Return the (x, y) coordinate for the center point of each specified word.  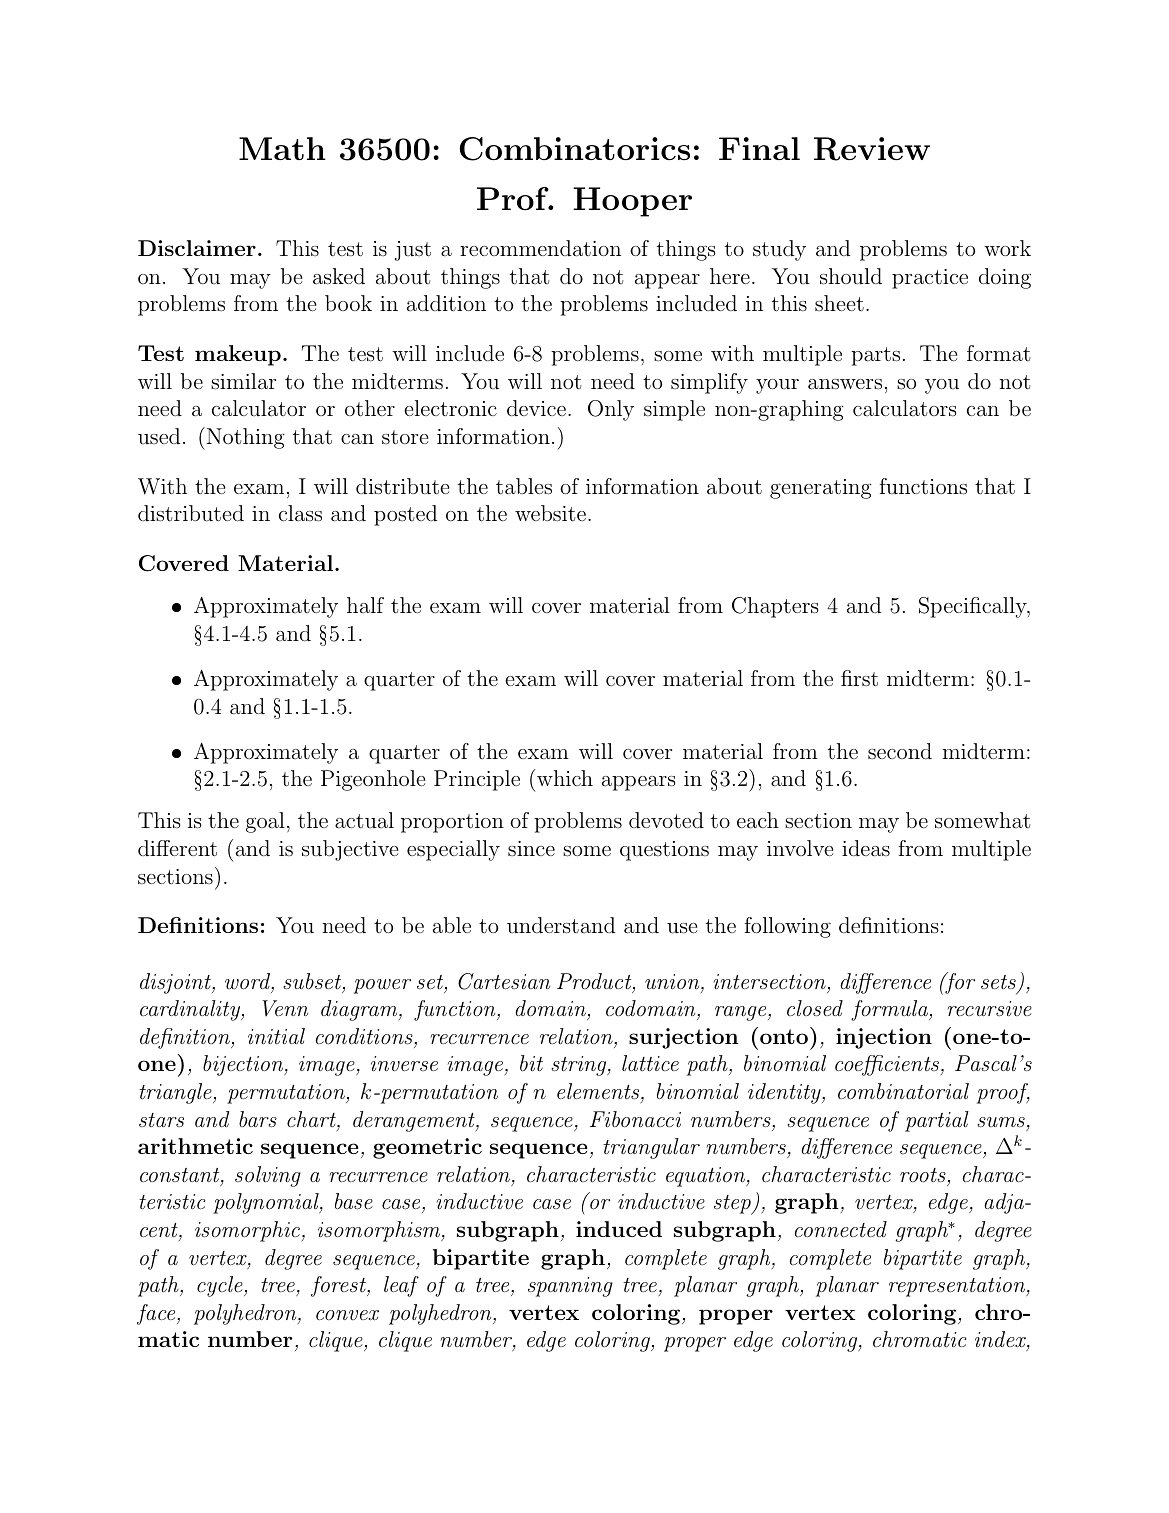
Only (611, 410)
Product (595, 982)
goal (265, 822)
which (565, 778)
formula (890, 1010)
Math (282, 148)
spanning (570, 1287)
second (900, 751)
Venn (285, 1008)
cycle (221, 1286)
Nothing (244, 438)
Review (872, 149)
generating (821, 489)
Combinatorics (575, 149)
